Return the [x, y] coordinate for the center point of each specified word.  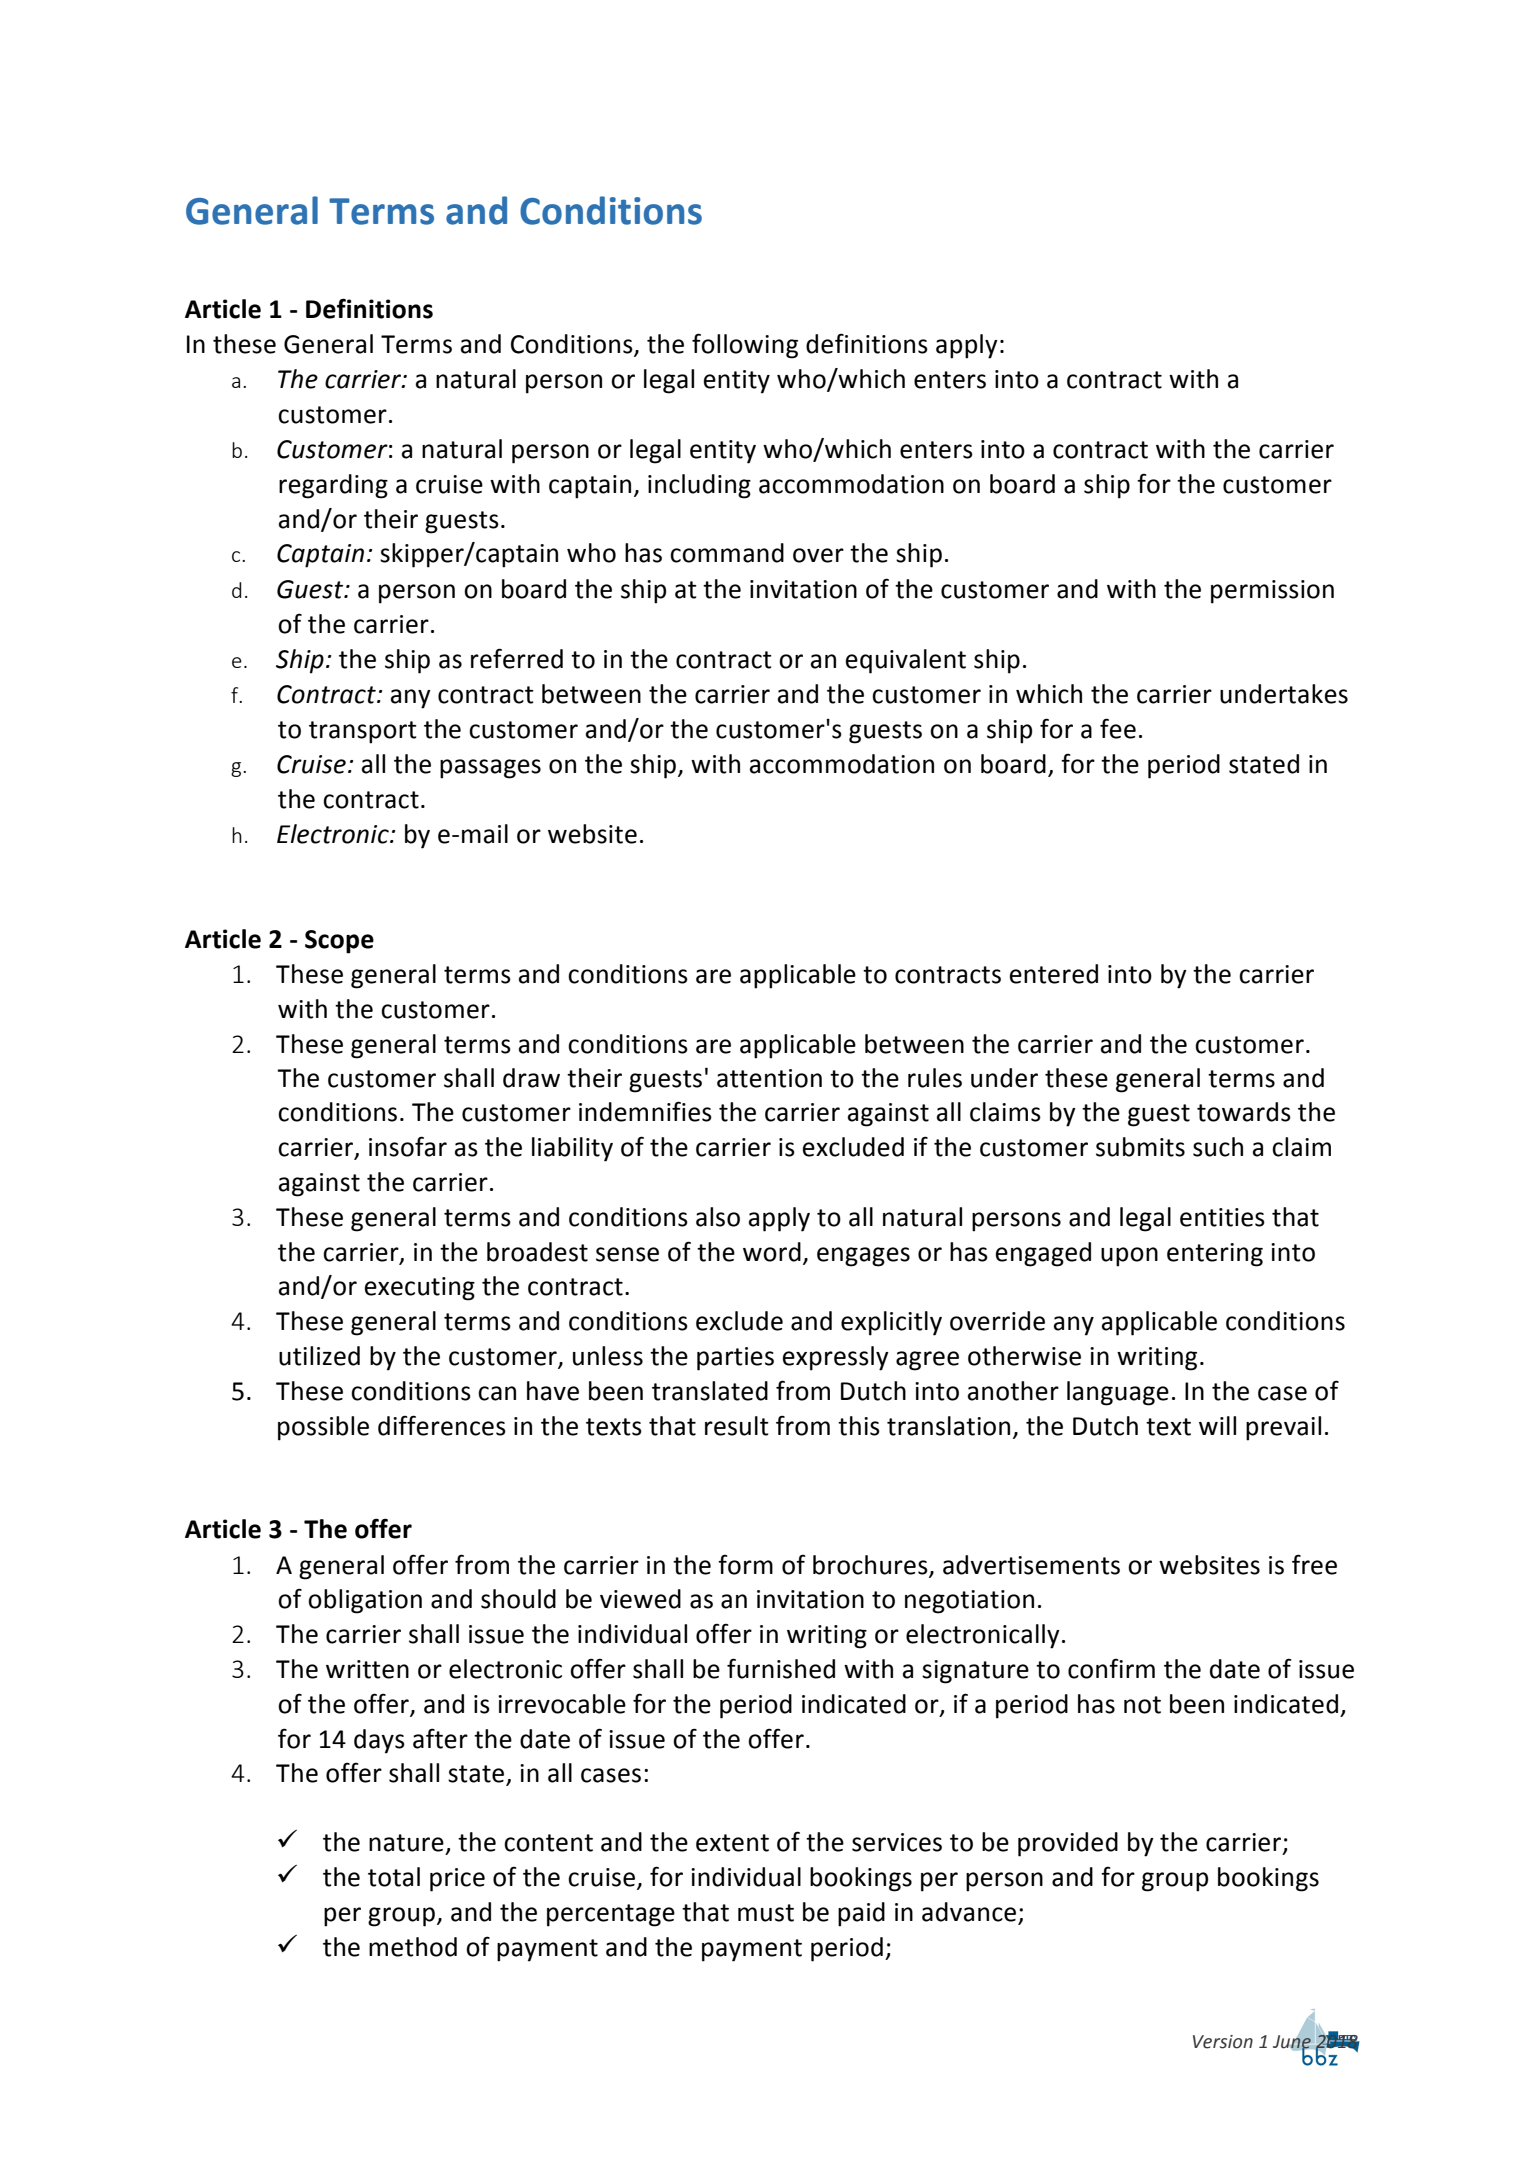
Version [1223, 2042]
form [745, 1564]
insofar [408, 1146]
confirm [1111, 1668]
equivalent [906, 661]
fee [1118, 728]
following [745, 346]
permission [1272, 592]
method [413, 1947]
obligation [365, 1601]
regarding [333, 486]
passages [490, 769]
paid [861, 1914]
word [772, 1252]
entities [1222, 1217]
